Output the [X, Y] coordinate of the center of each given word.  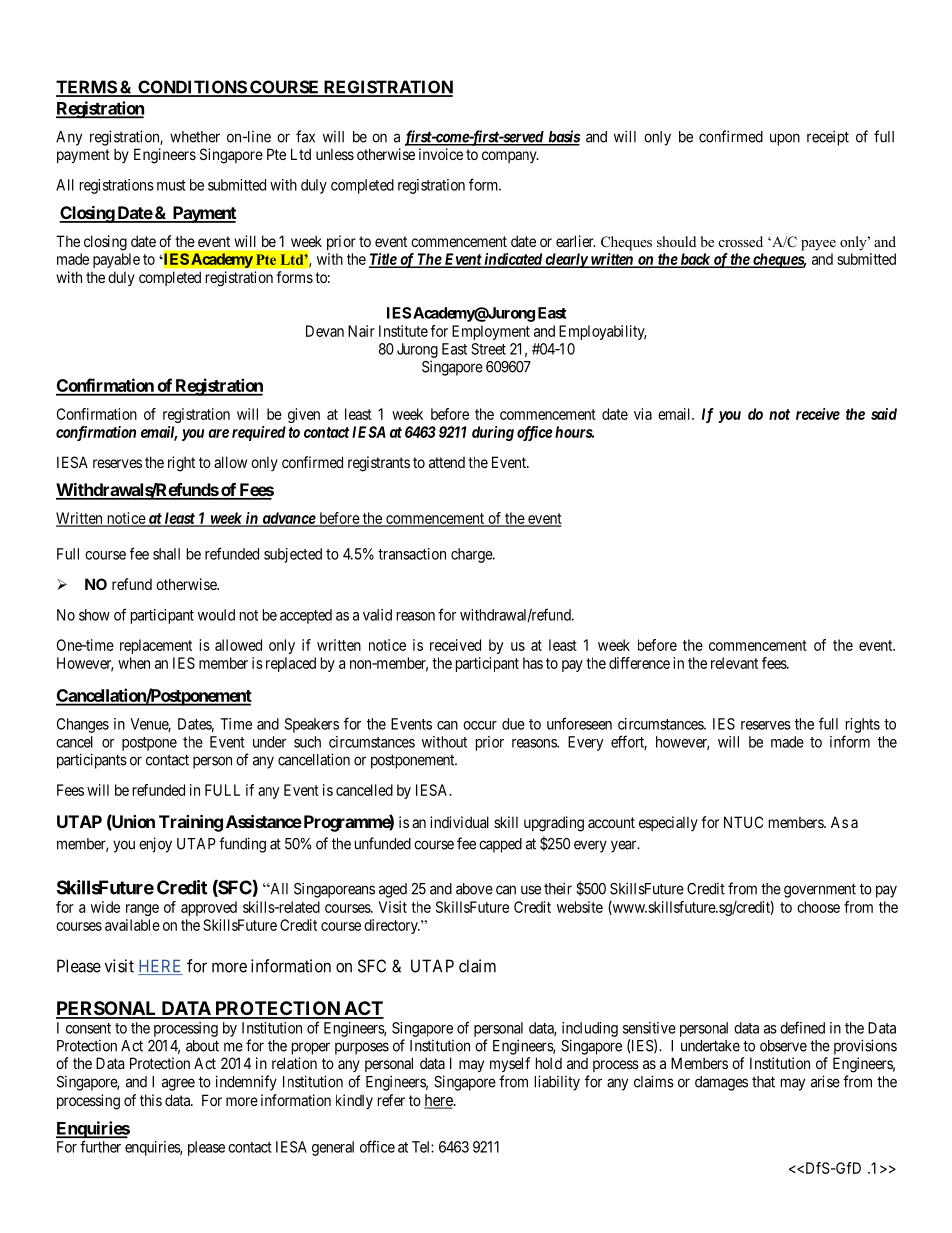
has [533, 663]
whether [195, 137]
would [216, 615]
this [151, 1100]
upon [785, 139]
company [510, 157]
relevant [734, 663]
